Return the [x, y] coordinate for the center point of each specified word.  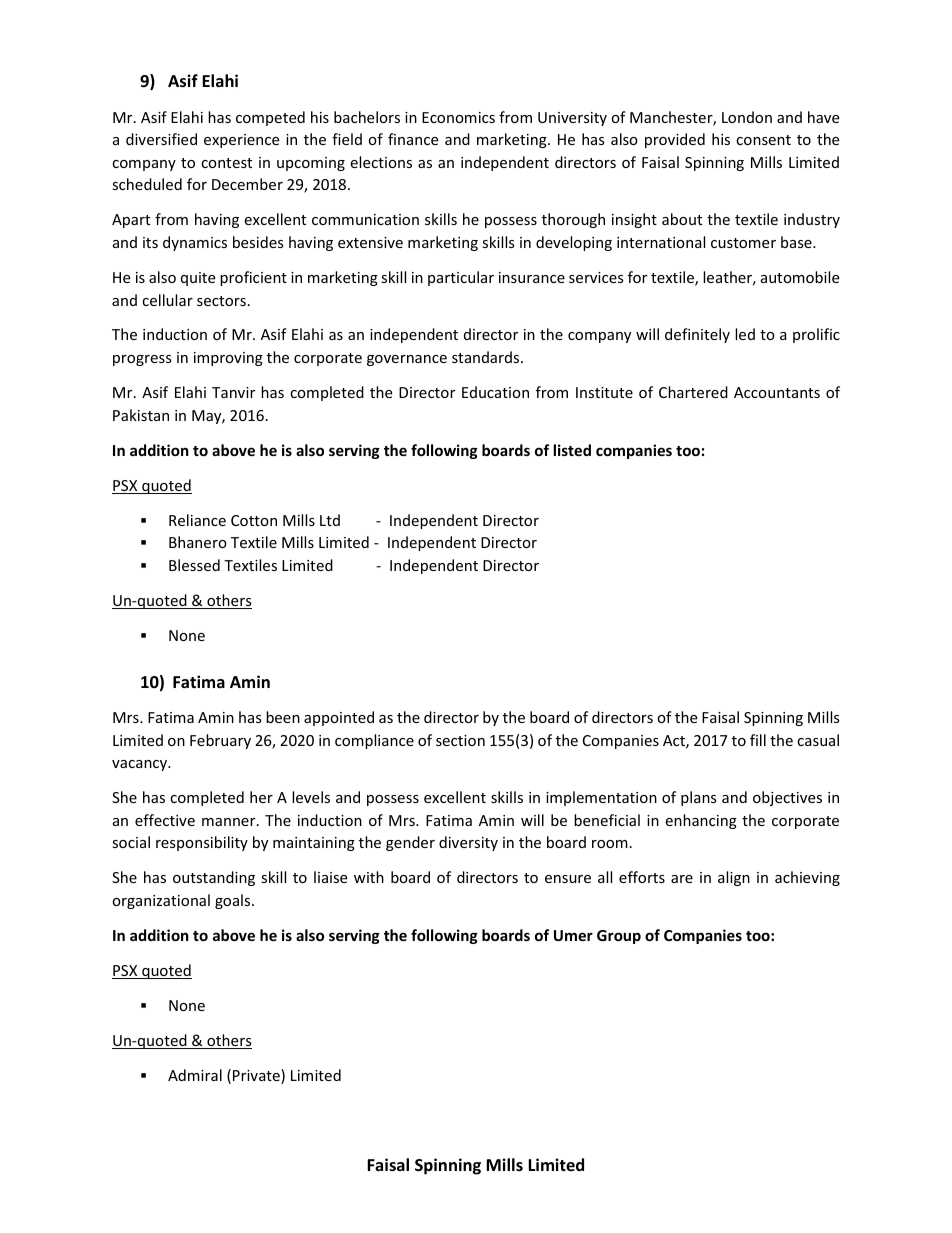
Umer [573, 935]
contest [226, 163]
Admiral [195, 1075]
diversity [468, 843]
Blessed [194, 565]
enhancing [701, 821]
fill [758, 740]
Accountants [777, 392]
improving [228, 359]
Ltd [330, 520]
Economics [458, 117]
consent [763, 140]
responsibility [202, 843]
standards [487, 357]
